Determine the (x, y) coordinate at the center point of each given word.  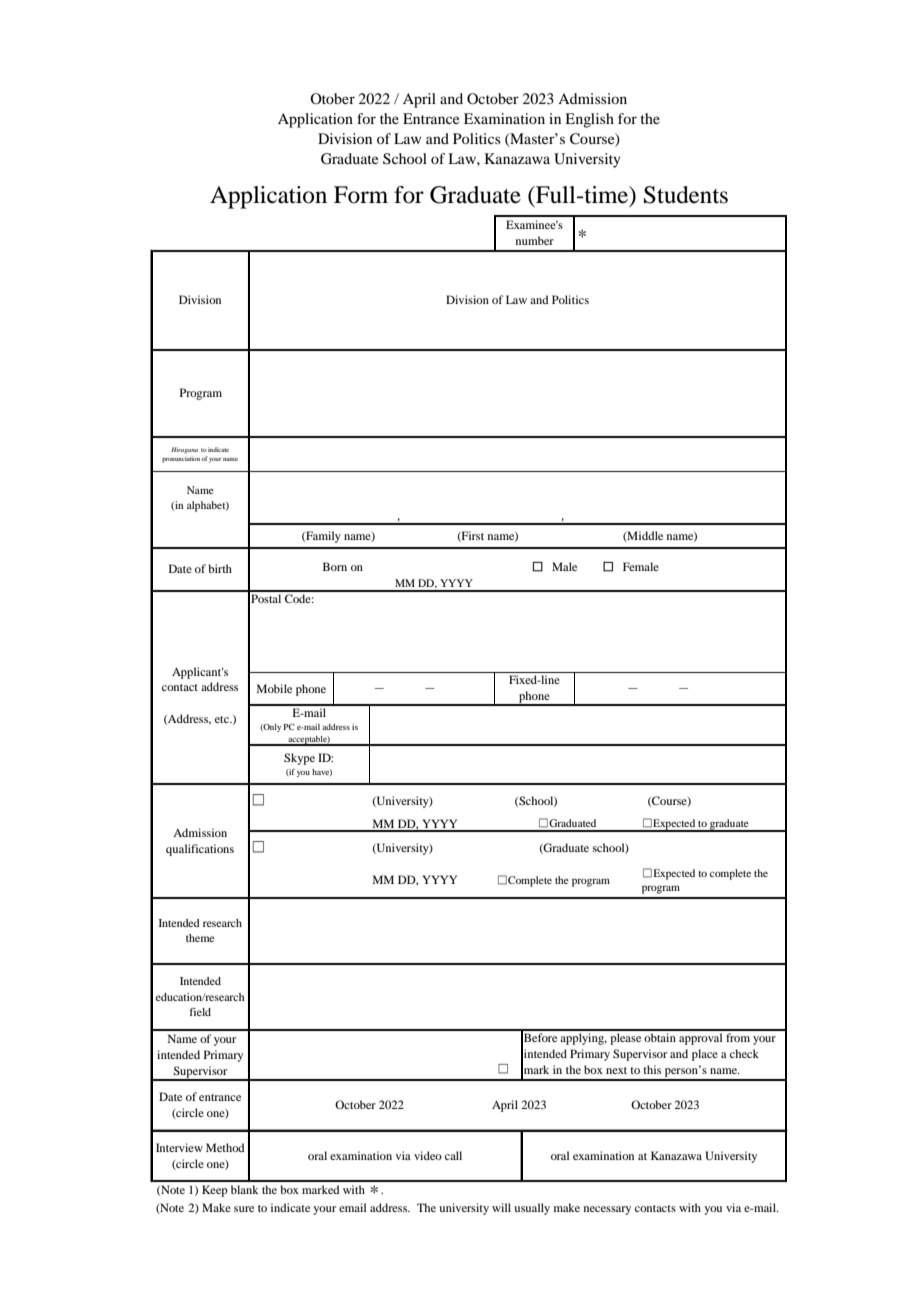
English (589, 120)
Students (686, 195)
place (705, 1055)
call (453, 1155)
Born (335, 566)
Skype (299, 759)
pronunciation (182, 459)
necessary (607, 1210)
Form (361, 195)
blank (245, 1189)
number (535, 240)
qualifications (200, 850)
